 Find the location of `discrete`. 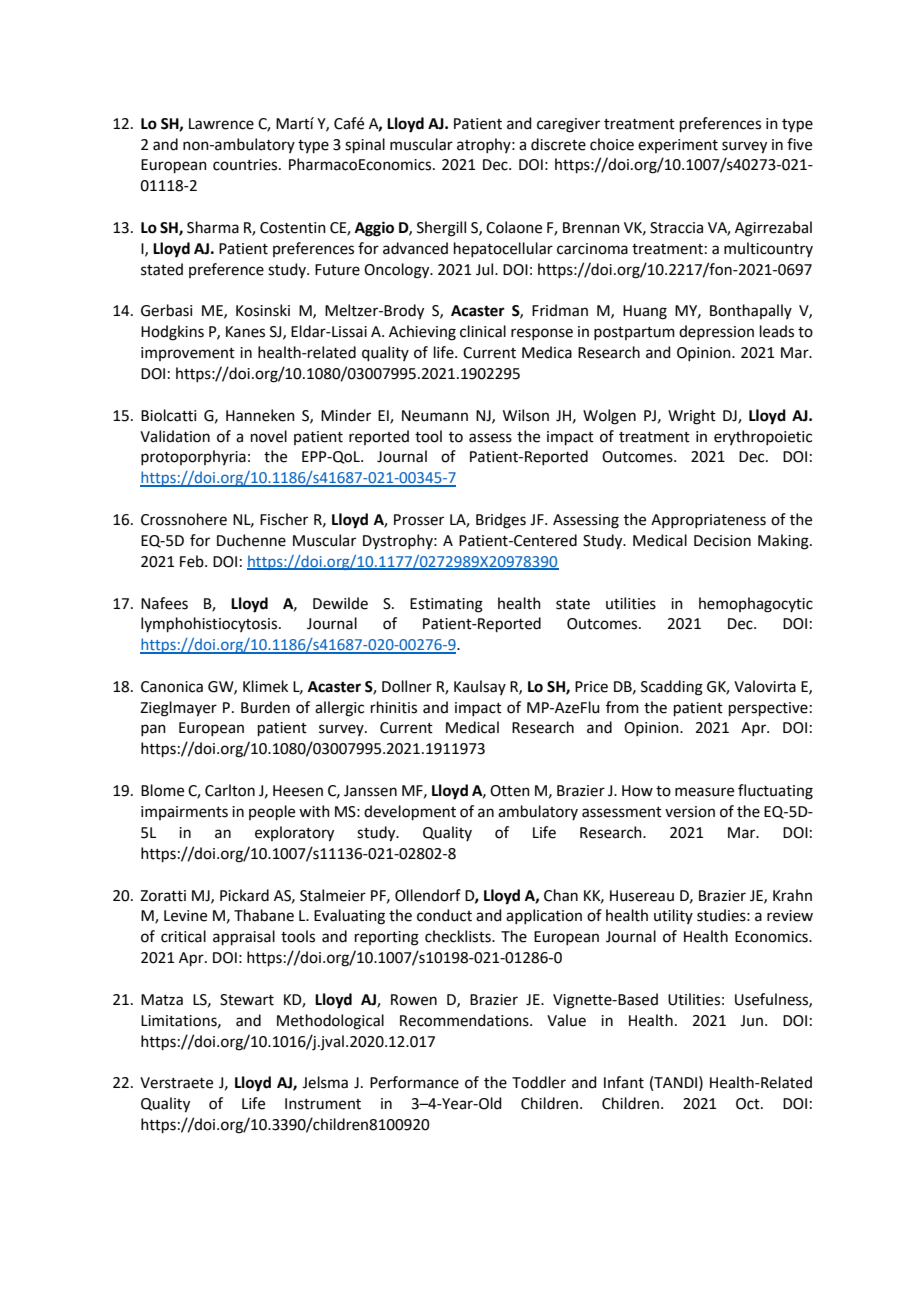

discrete is located at coordinates (558, 144).
